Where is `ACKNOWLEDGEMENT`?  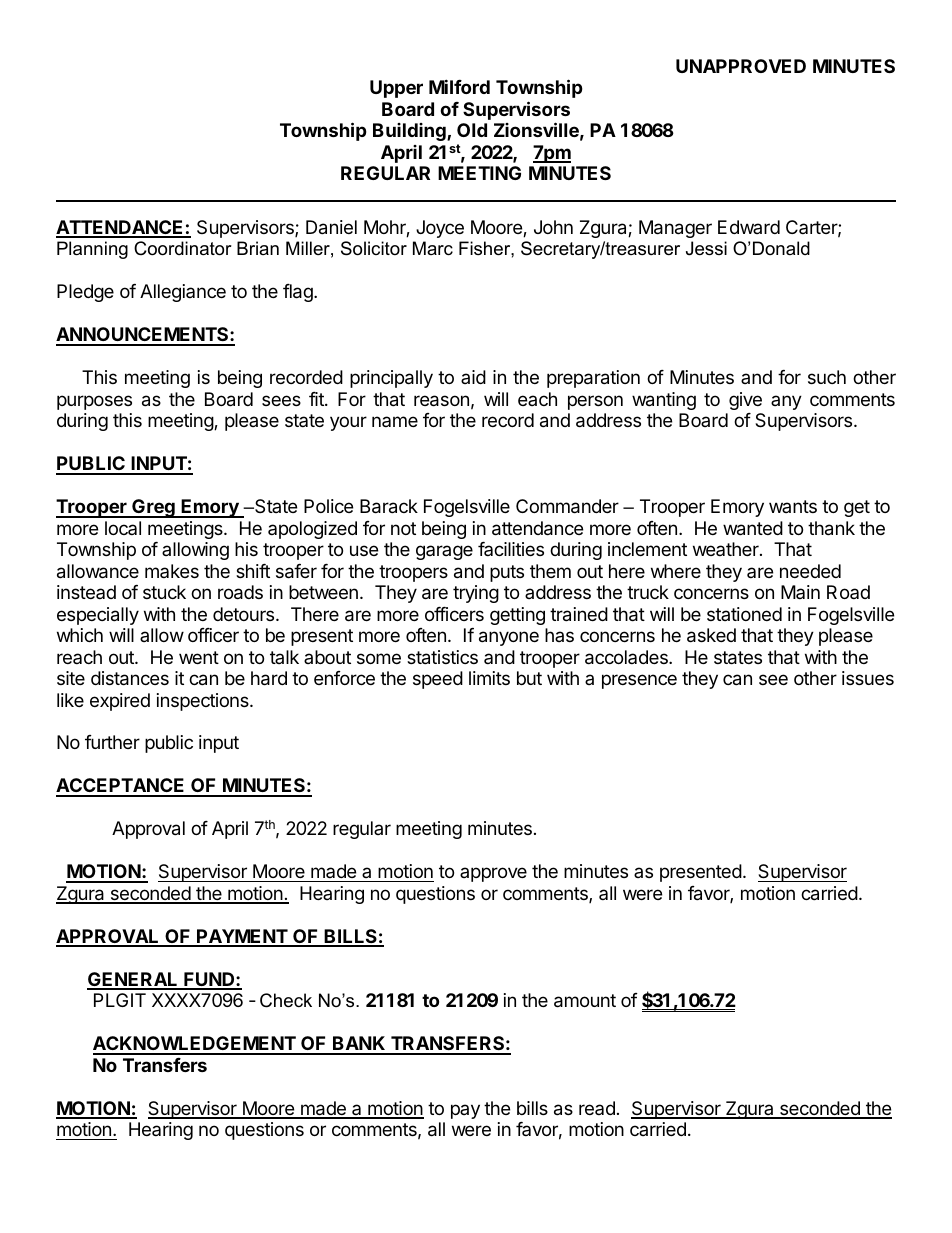
ACKNOWLEDGEMENT is located at coordinates (195, 1045).
